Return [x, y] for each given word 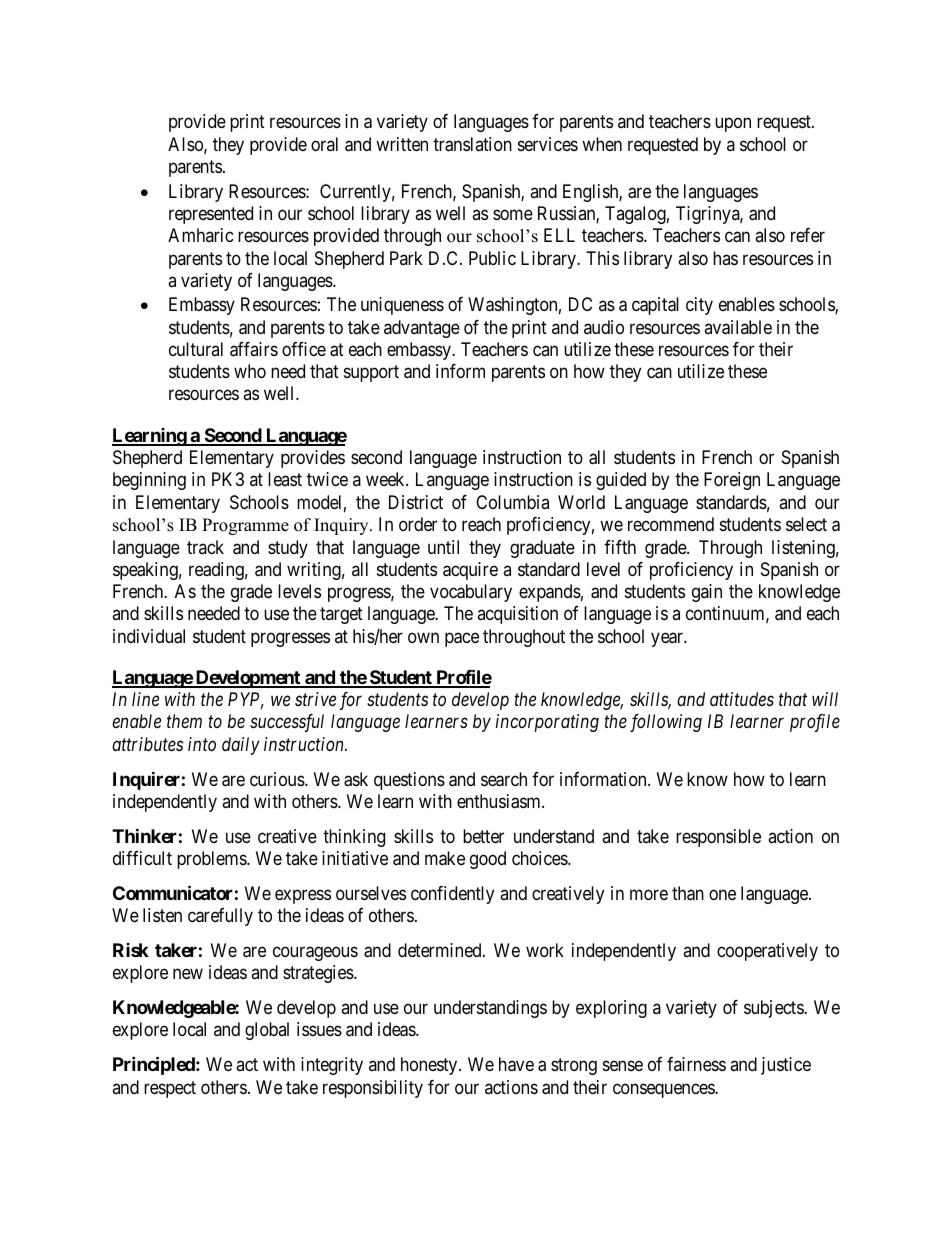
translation [472, 144]
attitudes [742, 699]
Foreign [732, 481]
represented [211, 215]
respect [170, 1089]
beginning [149, 481]
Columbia [512, 502]
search [504, 779]
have [516, 1064]
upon [733, 125]
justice [786, 1066]
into [202, 744]
